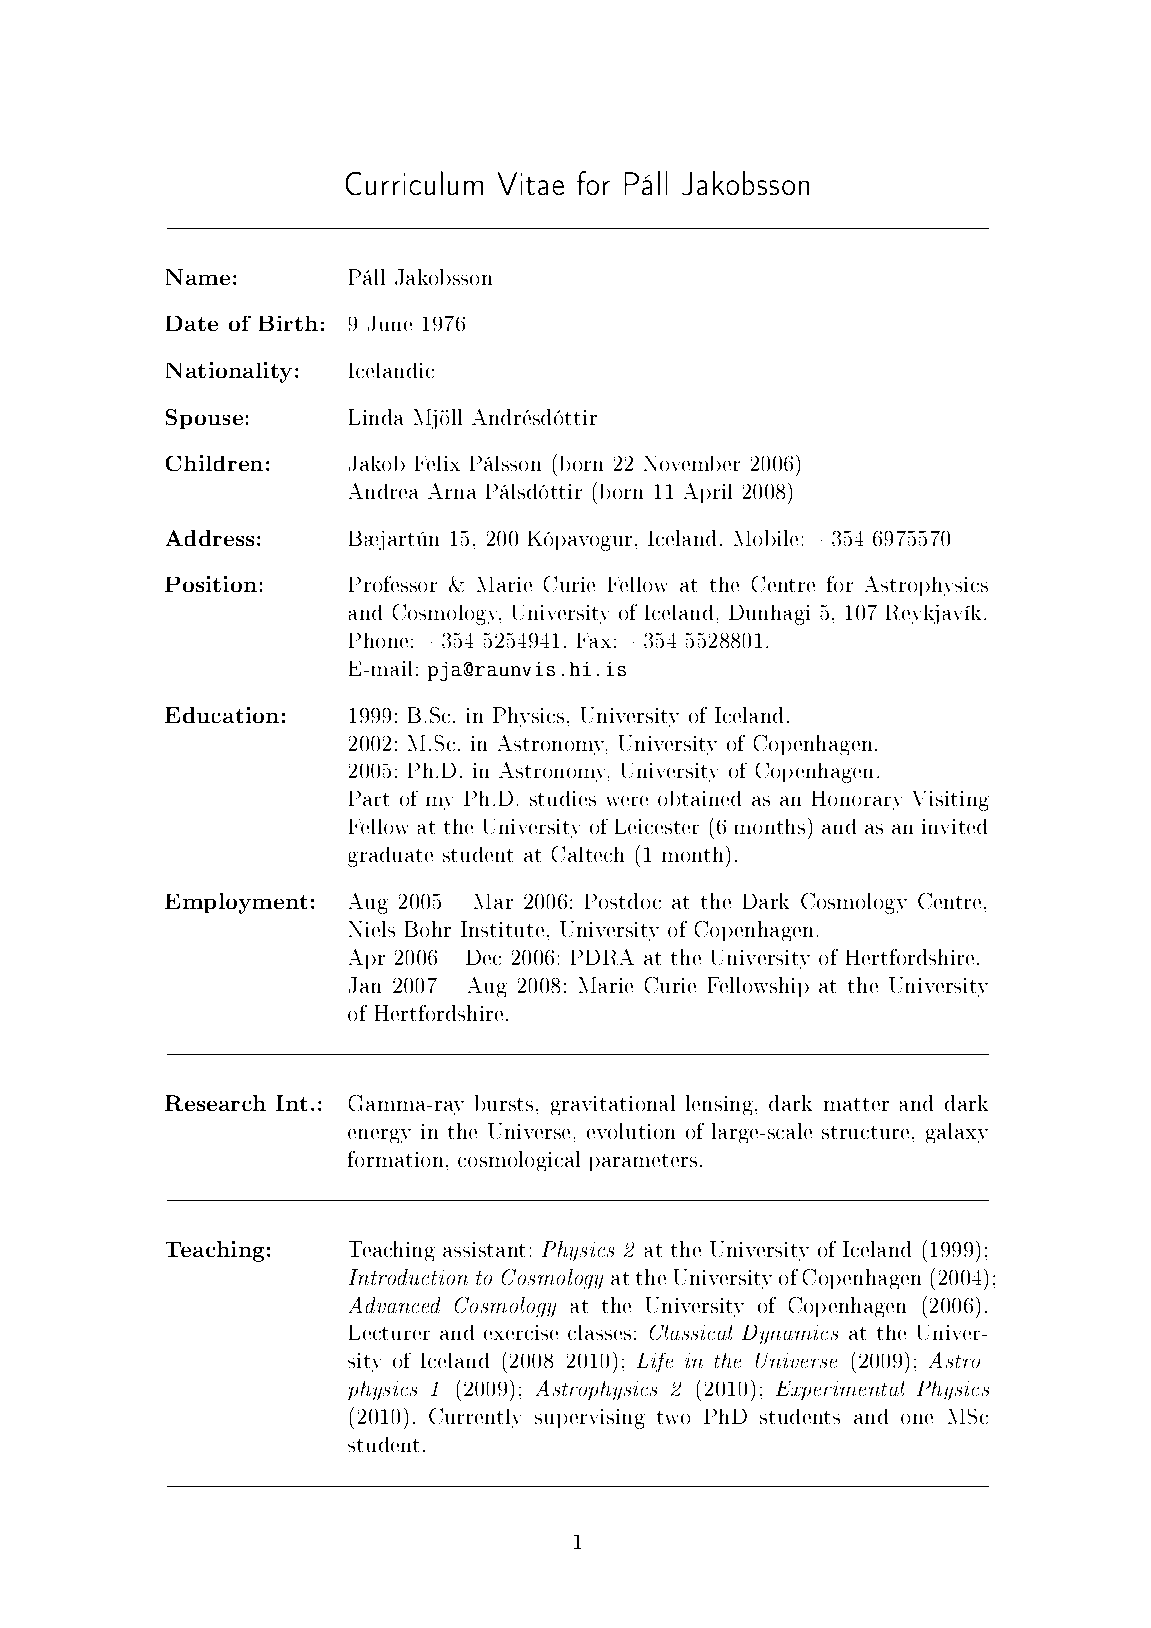 The height and width of the page is (1628, 1151). Describe the element at coordinates (504, 1103) in the page. I see `bursts` at that location.
